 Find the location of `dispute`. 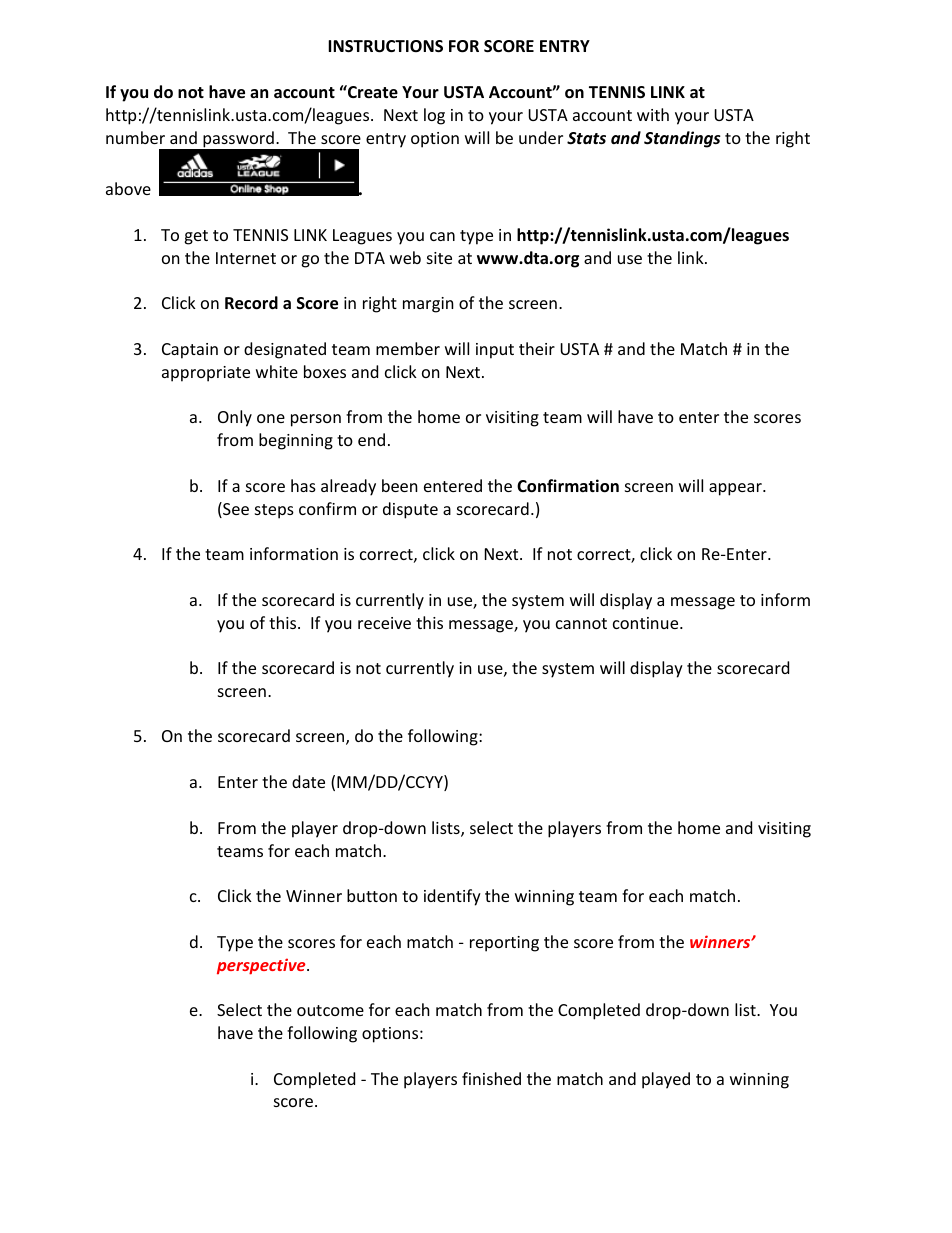

dispute is located at coordinates (410, 510).
